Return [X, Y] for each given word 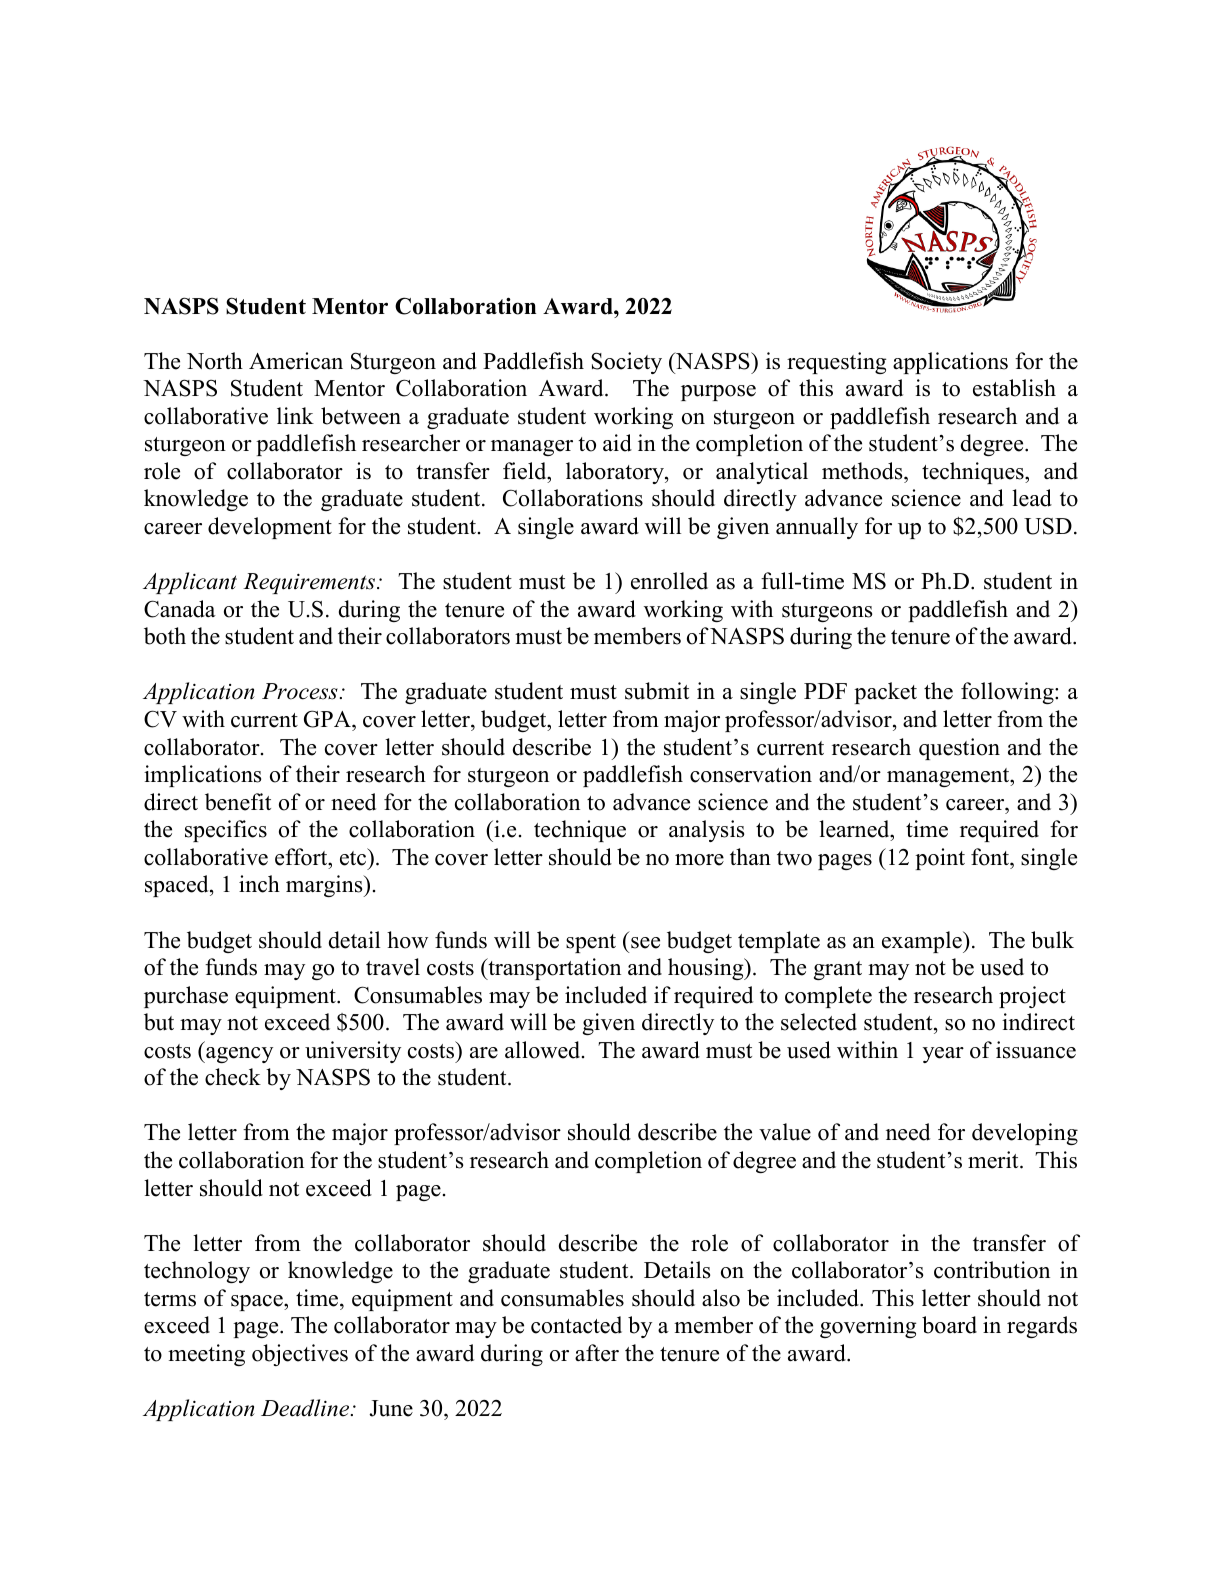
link [295, 415]
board [949, 1325]
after [597, 1353]
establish [1014, 388]
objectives [300, 1355]
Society [626, 363]
